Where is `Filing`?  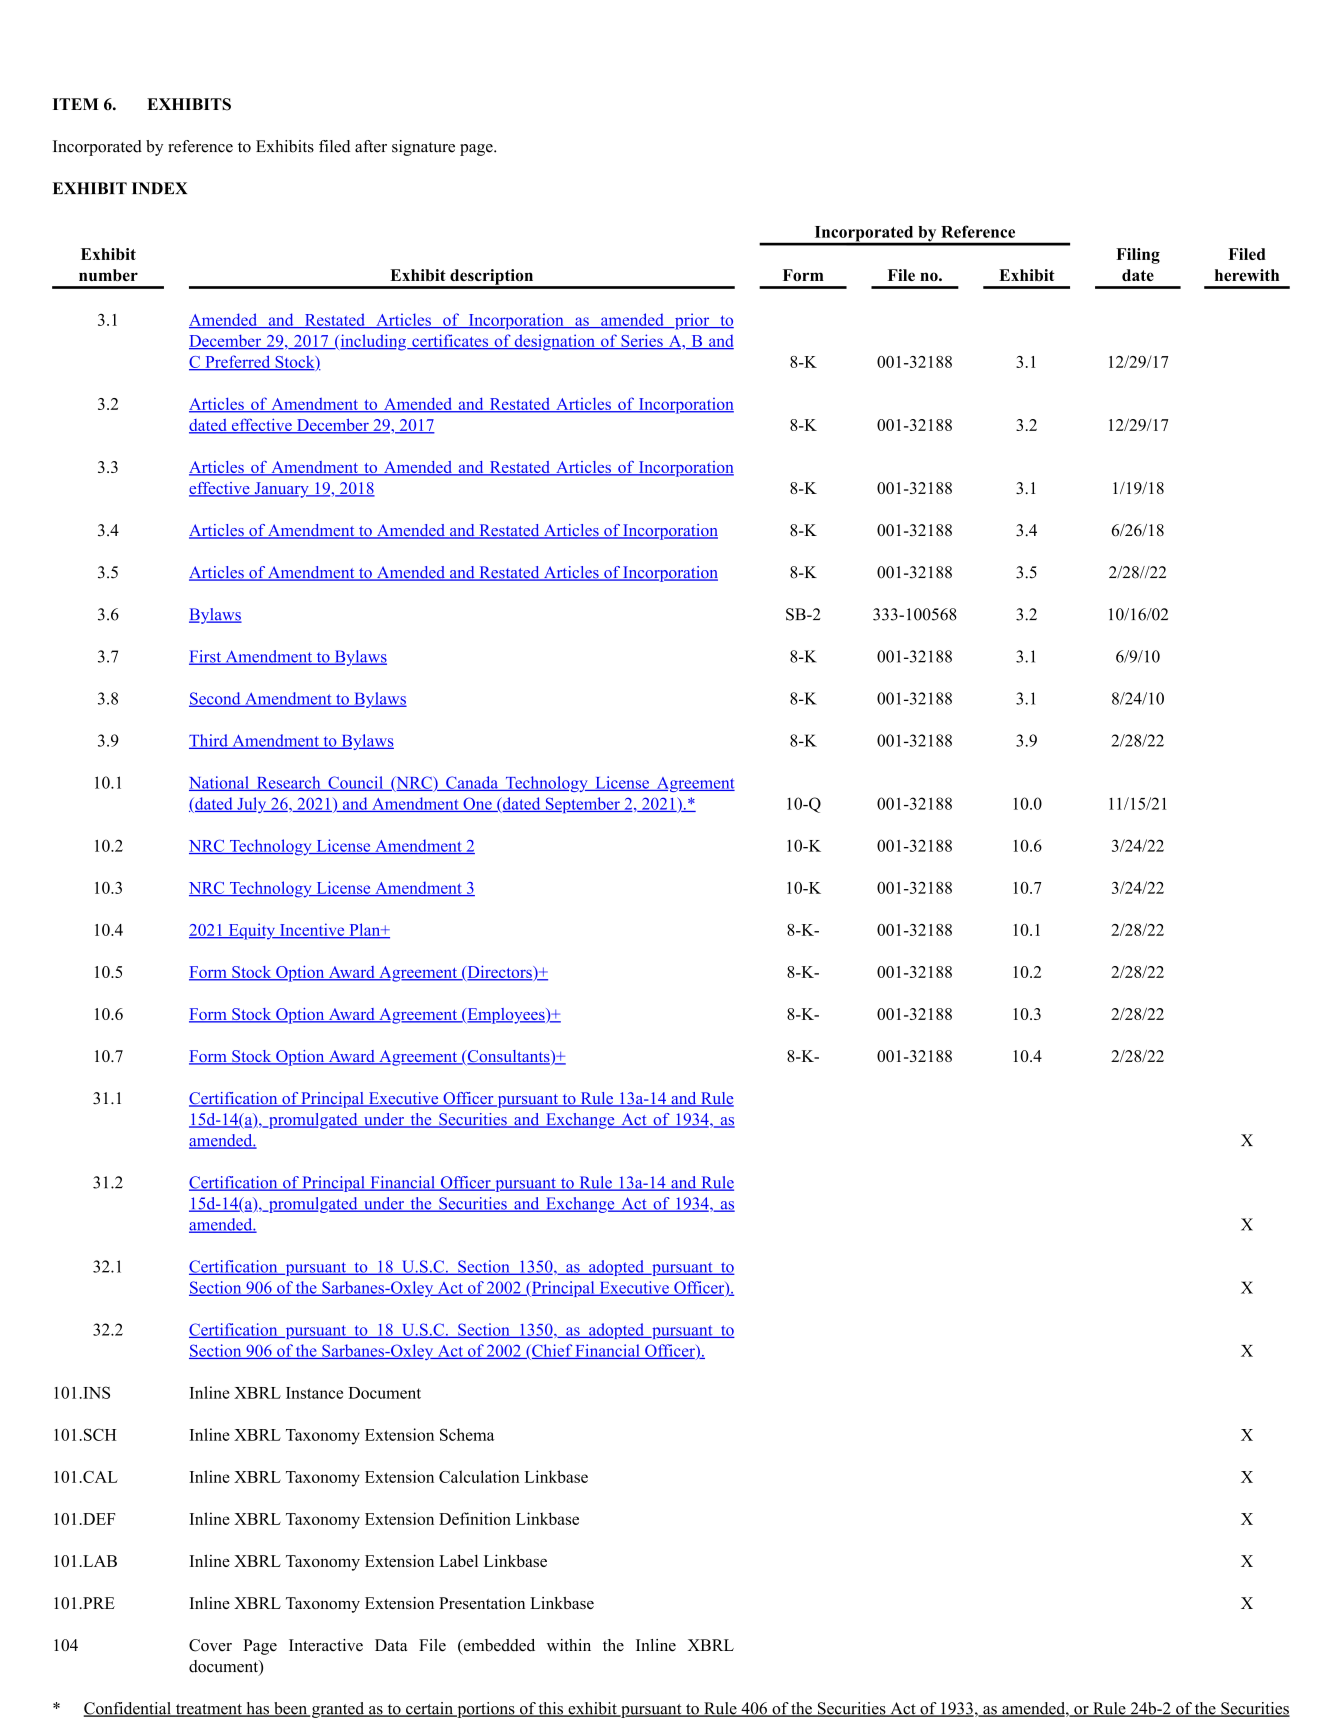 Filing is located at coordinates (1138, 256).
